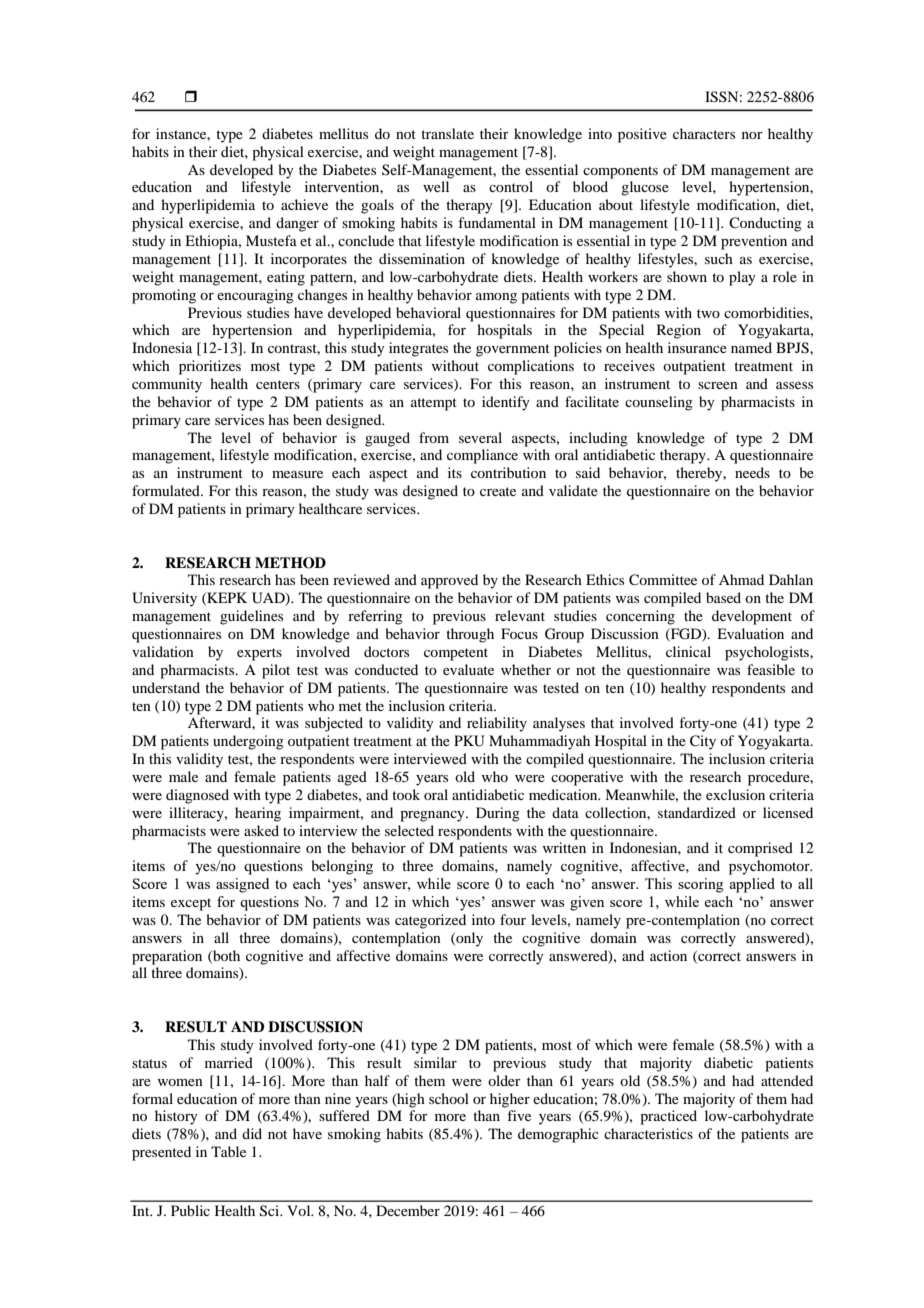 The width and height of the image is (924, 1308). I want to click on characters, so click(704, 133).
